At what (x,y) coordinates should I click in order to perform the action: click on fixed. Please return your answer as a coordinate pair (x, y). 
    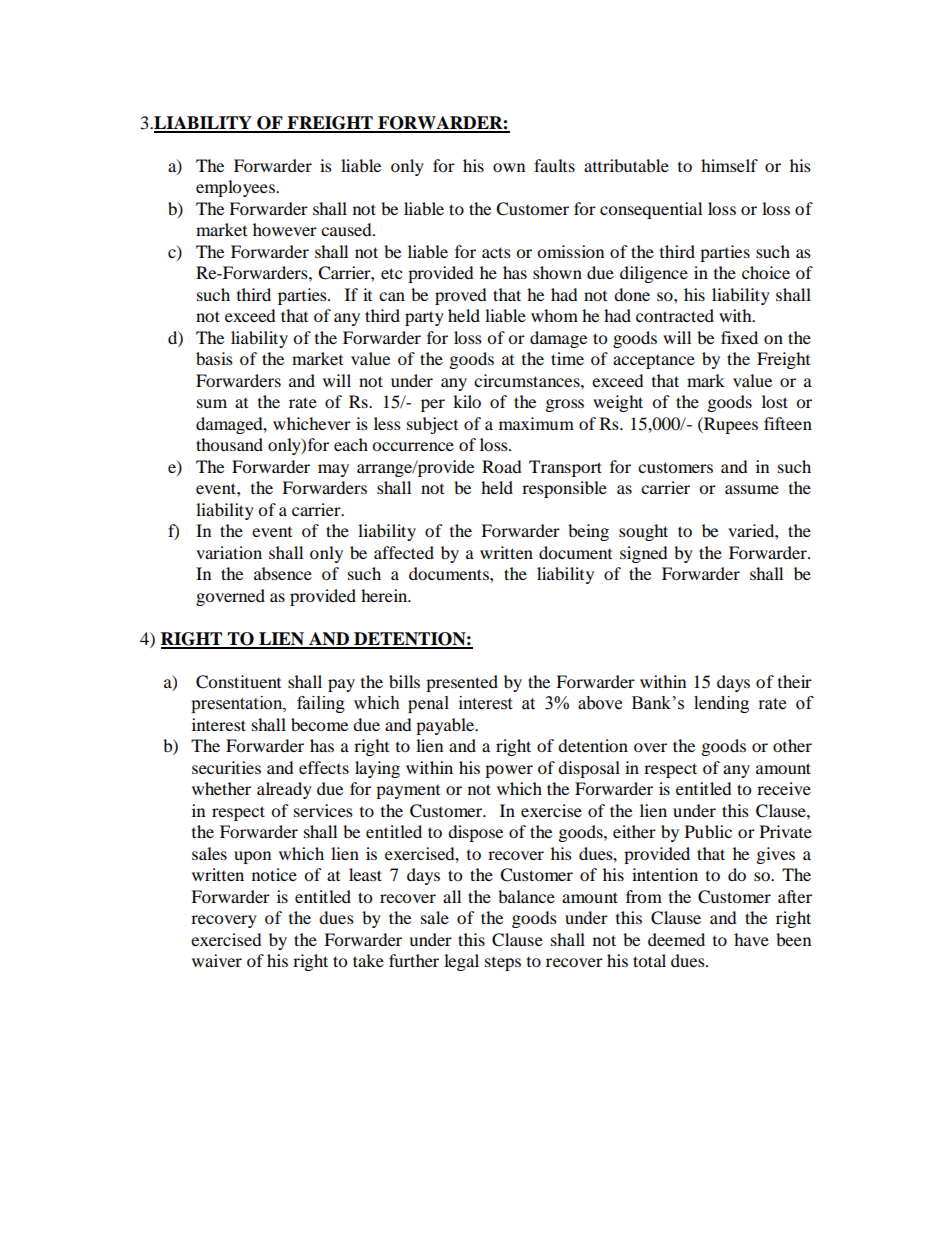
    Looking at the image, I should click on (739, 337).
